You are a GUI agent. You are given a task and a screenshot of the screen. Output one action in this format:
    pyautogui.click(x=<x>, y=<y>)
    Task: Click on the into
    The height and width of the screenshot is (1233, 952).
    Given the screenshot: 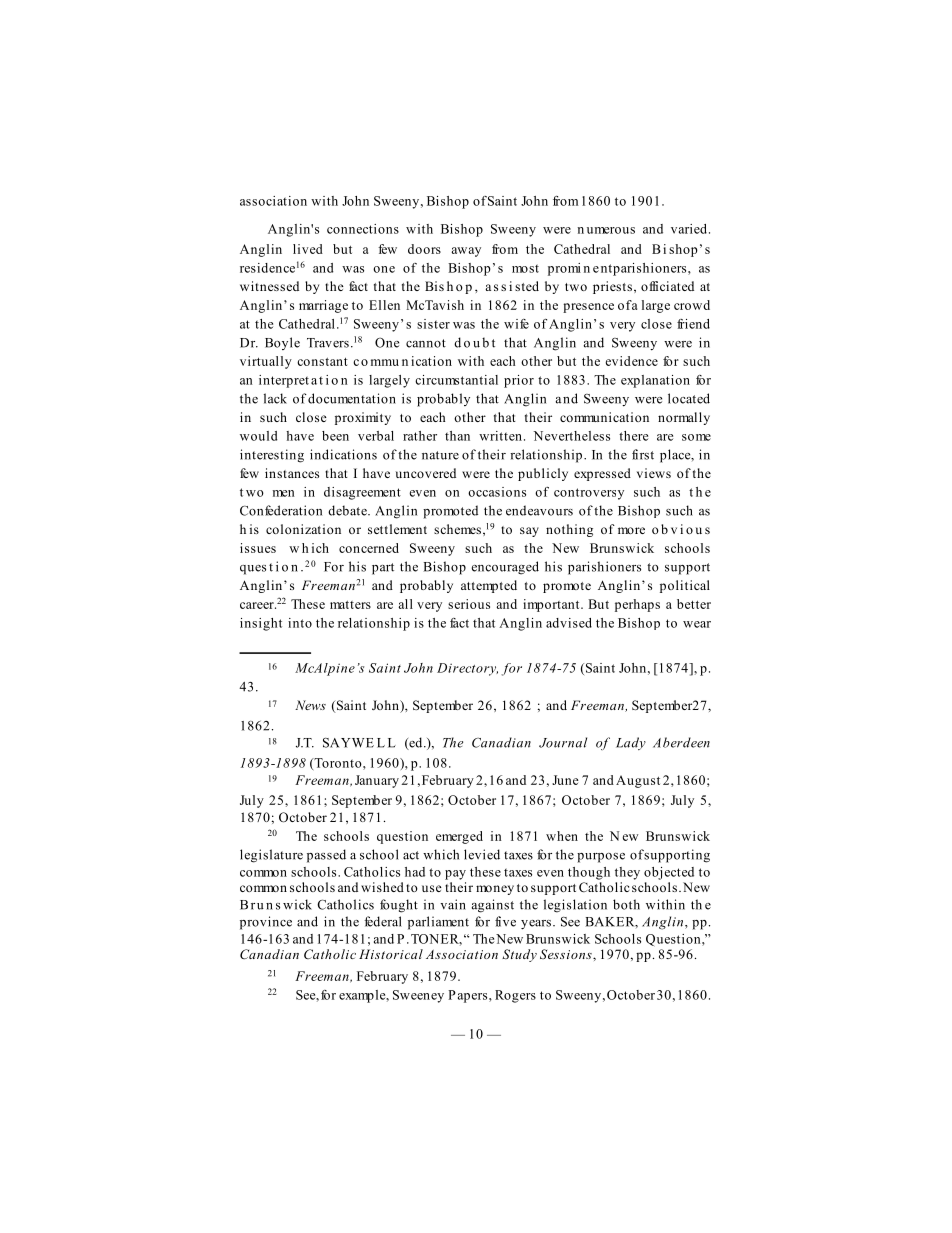 What is the action you would take?
    pyautogui.click(x=300, y=623)
